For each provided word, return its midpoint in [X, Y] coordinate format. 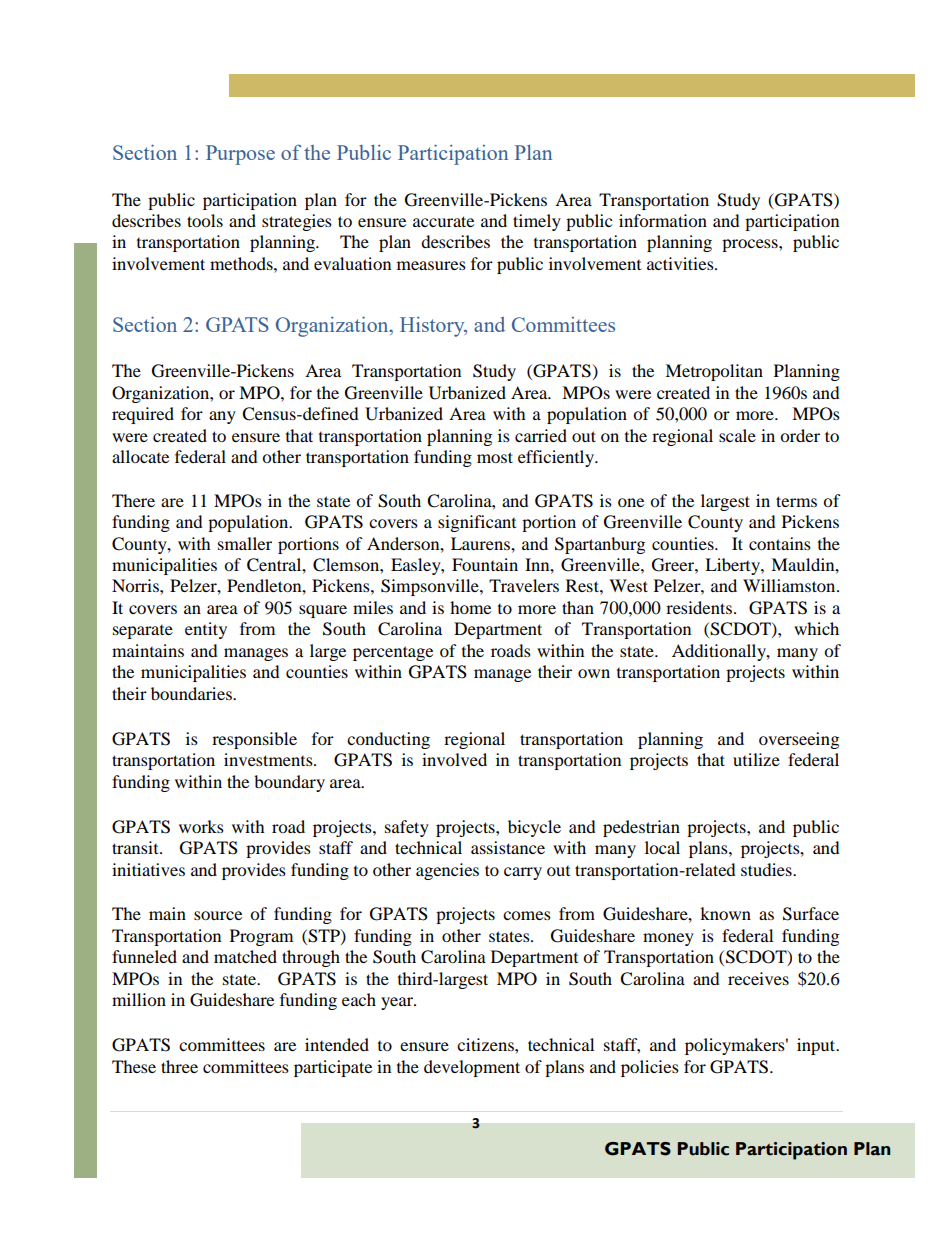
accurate [443, 221]
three [179, 1066]
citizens [486, 1044]
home [470, 607]
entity [206, 630]
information [663, 220]
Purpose [240, 155]
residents [699, 607]
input [817, 1046]
